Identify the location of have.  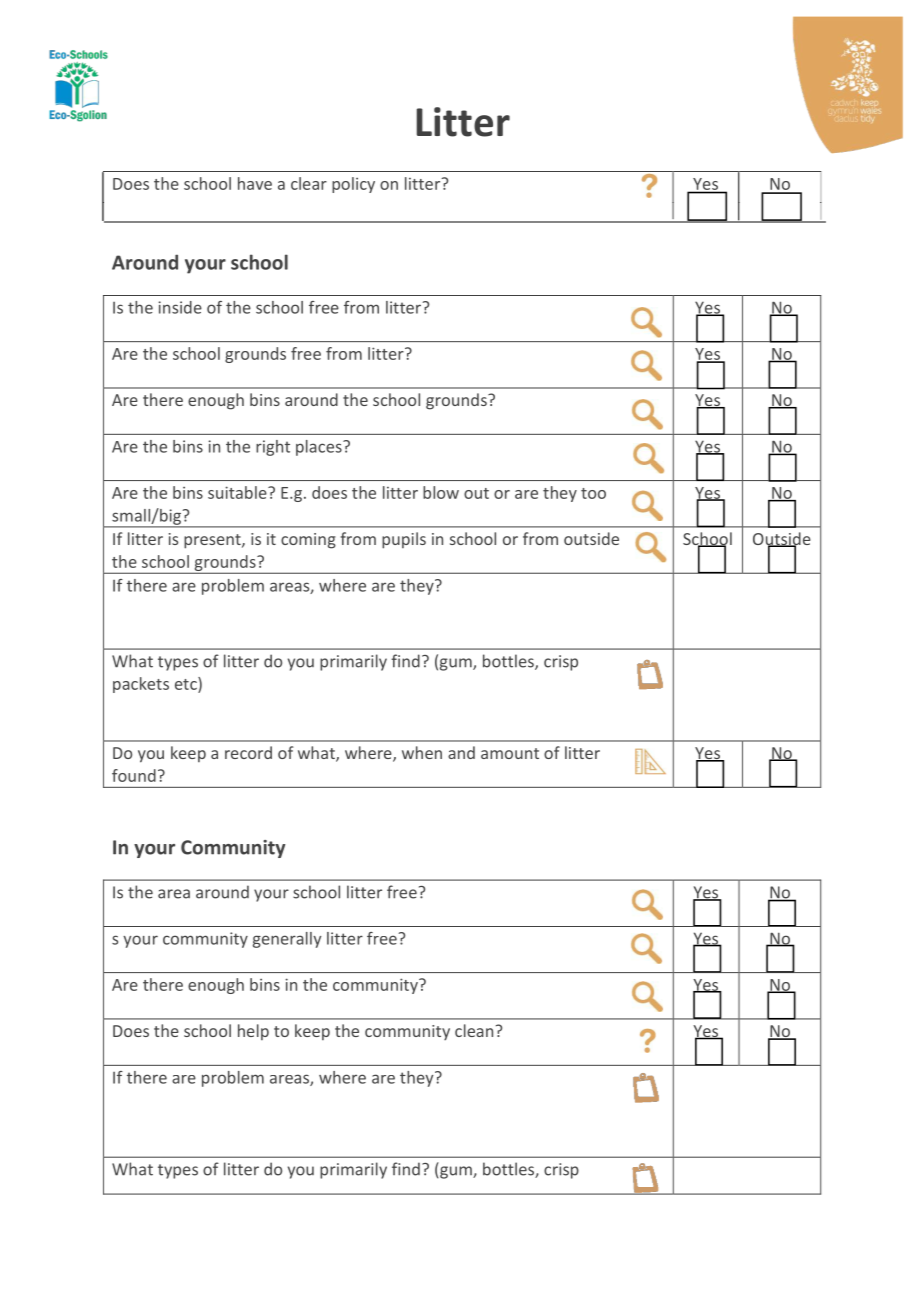
(255, 183).
